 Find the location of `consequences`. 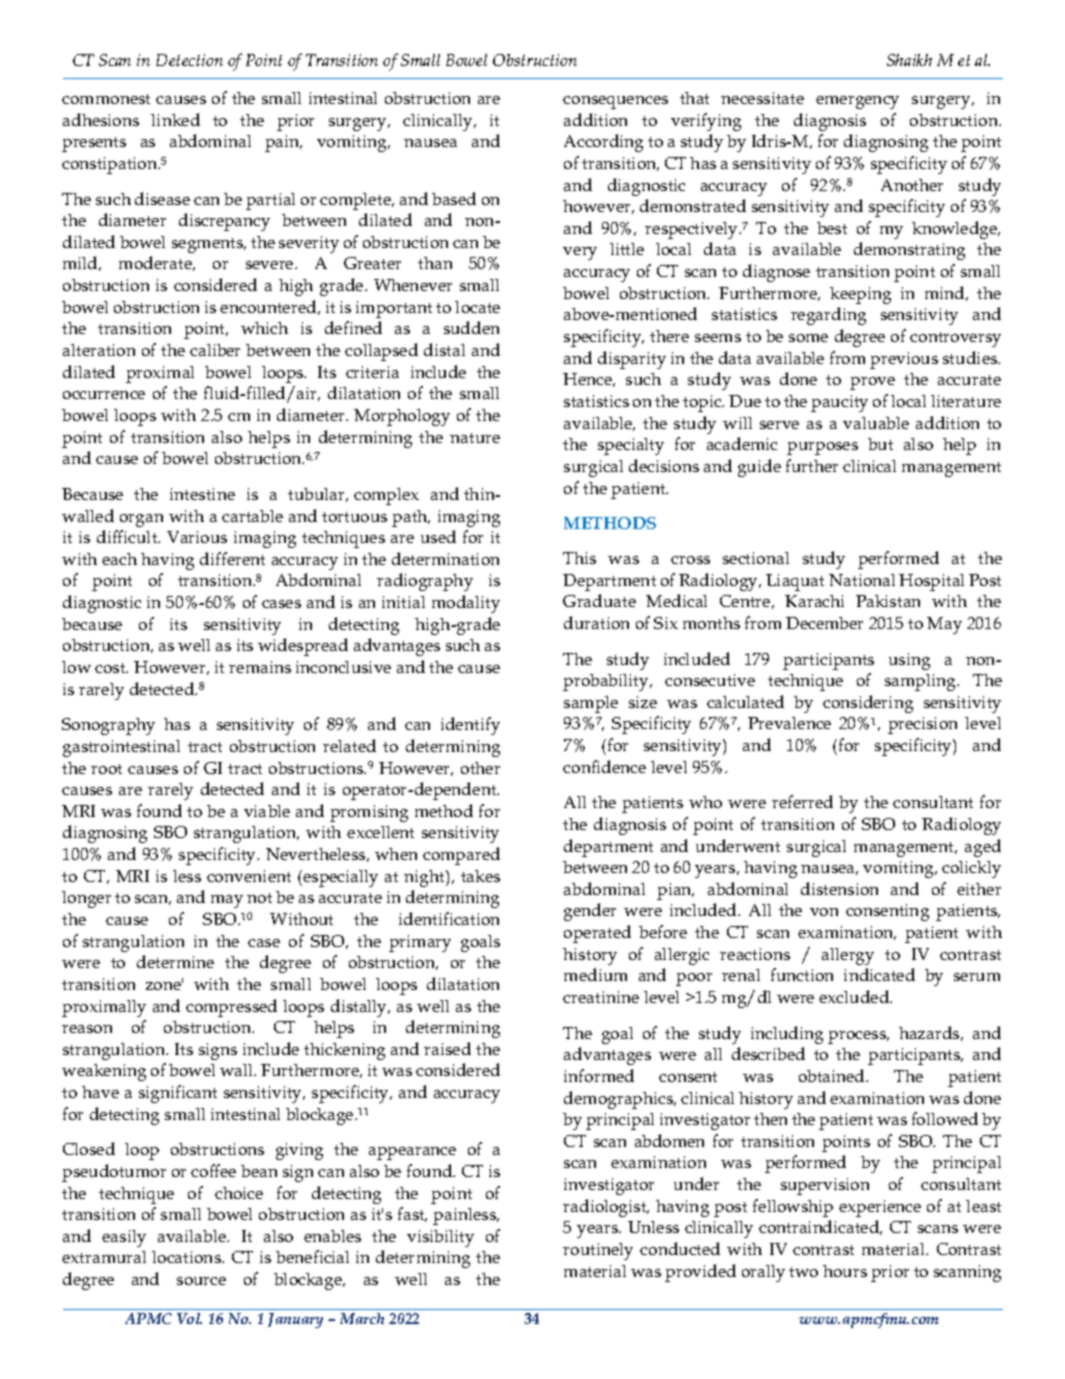

consequences is located at coordinates (615, 102).
